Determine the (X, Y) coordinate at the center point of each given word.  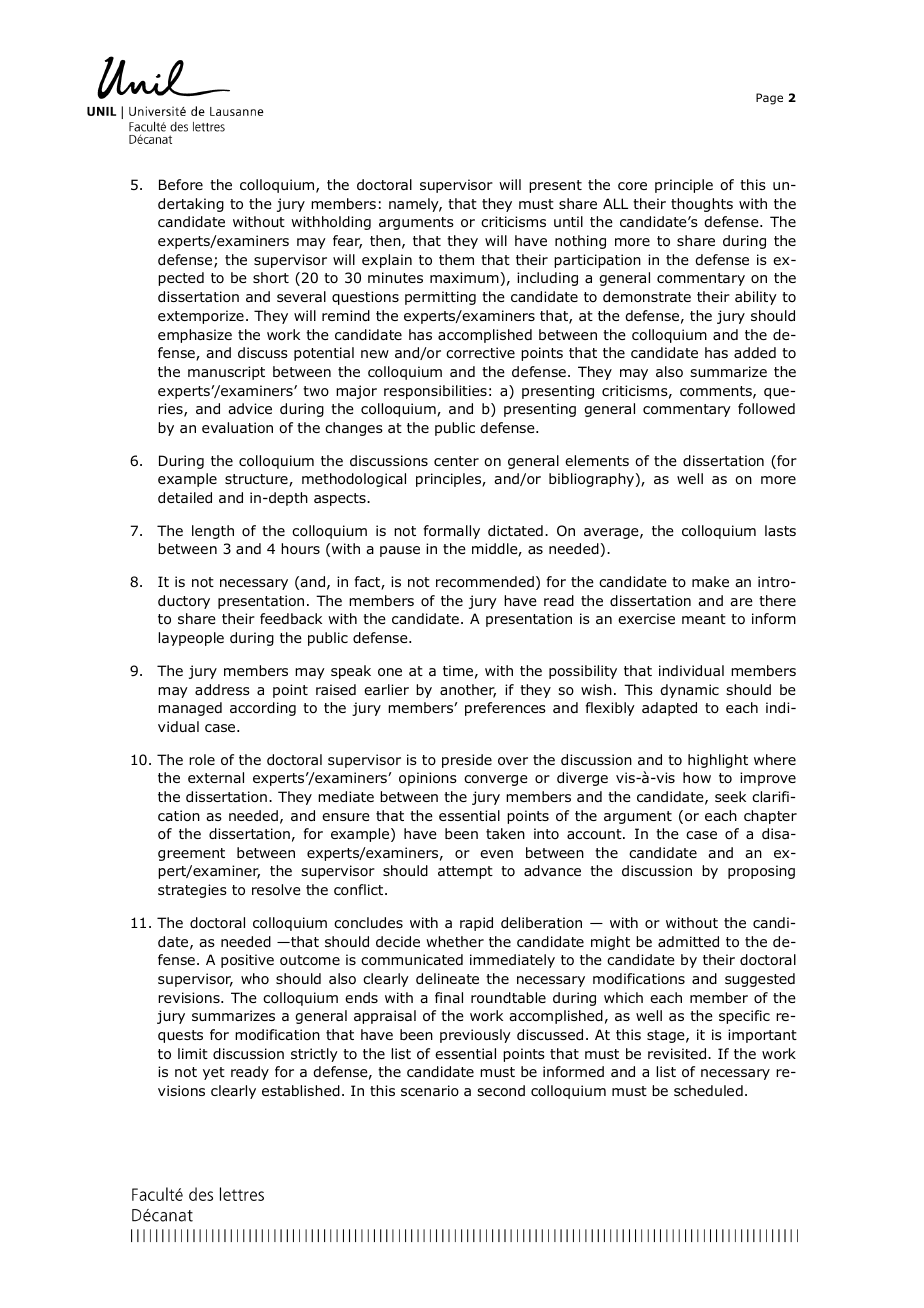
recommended (485, 581)
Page (769, 99)
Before (181, 184)
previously (475, 1036)
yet (214, 1073)
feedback (291, 618)
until (568, 221)
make (710, 581)
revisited (678, 1053)
